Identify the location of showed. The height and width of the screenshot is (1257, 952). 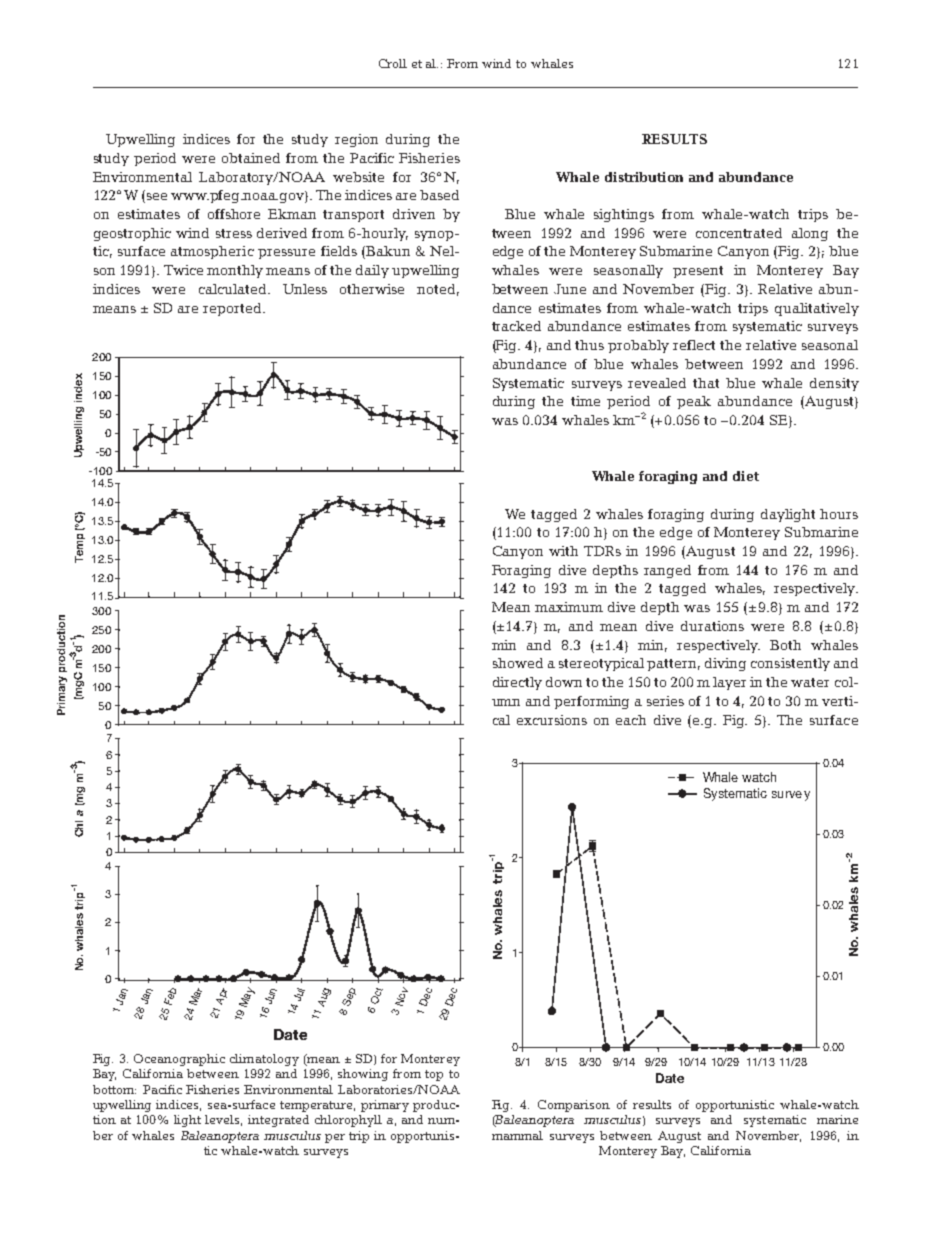
(518, 663).
